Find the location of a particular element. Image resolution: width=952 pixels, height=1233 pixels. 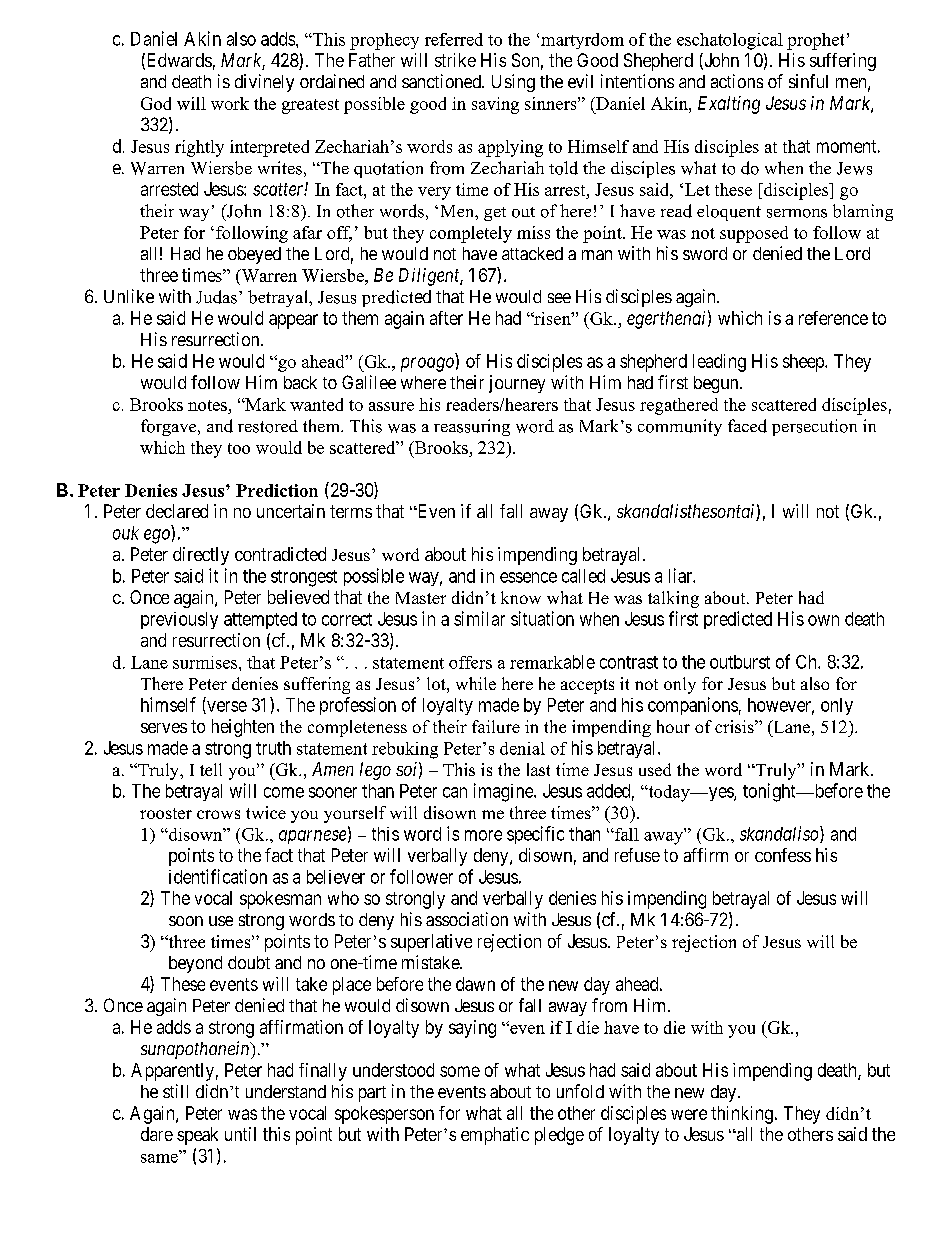

work is located at coordinates (230, 103).
